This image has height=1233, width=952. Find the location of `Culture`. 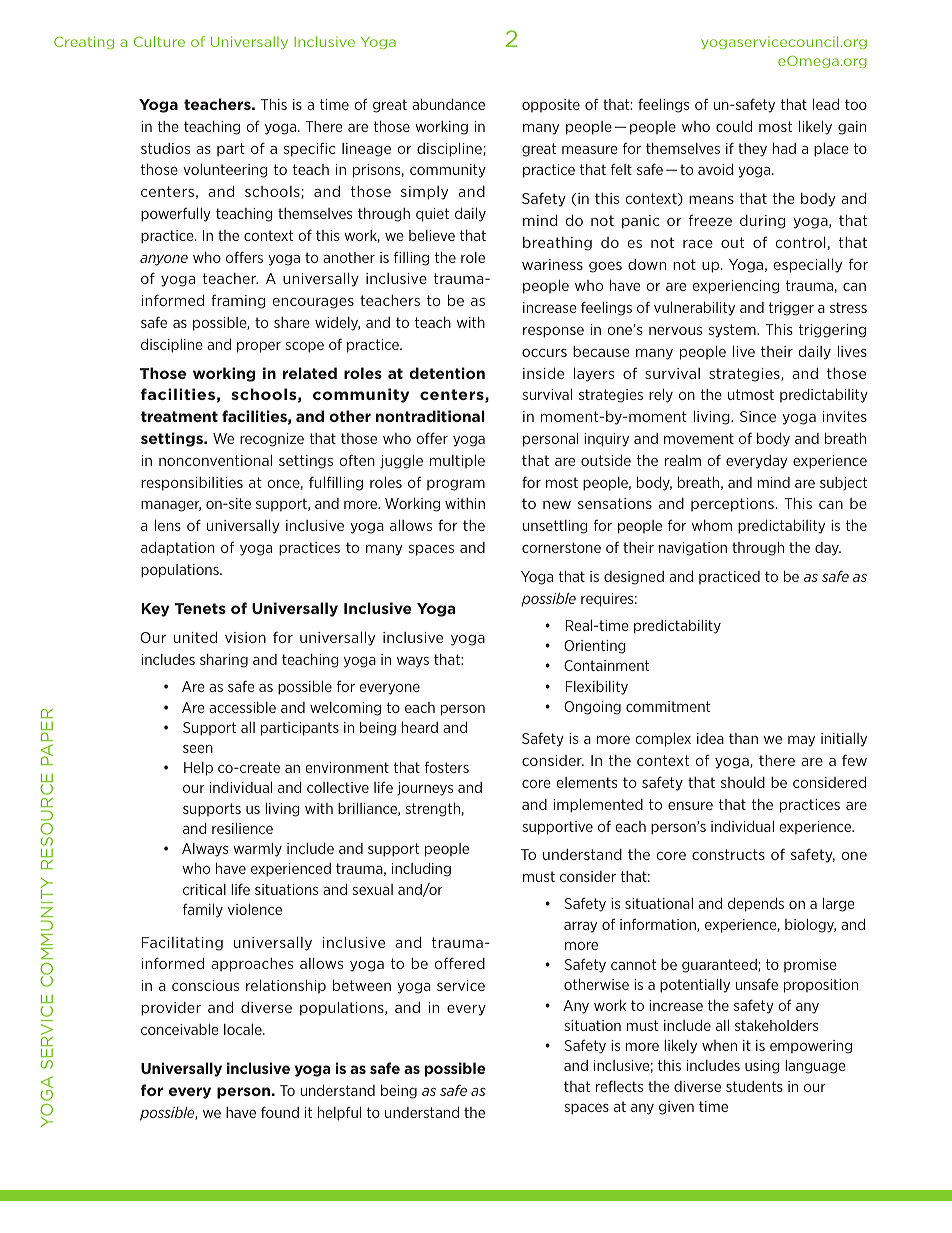

Culture is located at coordinates (159, 41).
